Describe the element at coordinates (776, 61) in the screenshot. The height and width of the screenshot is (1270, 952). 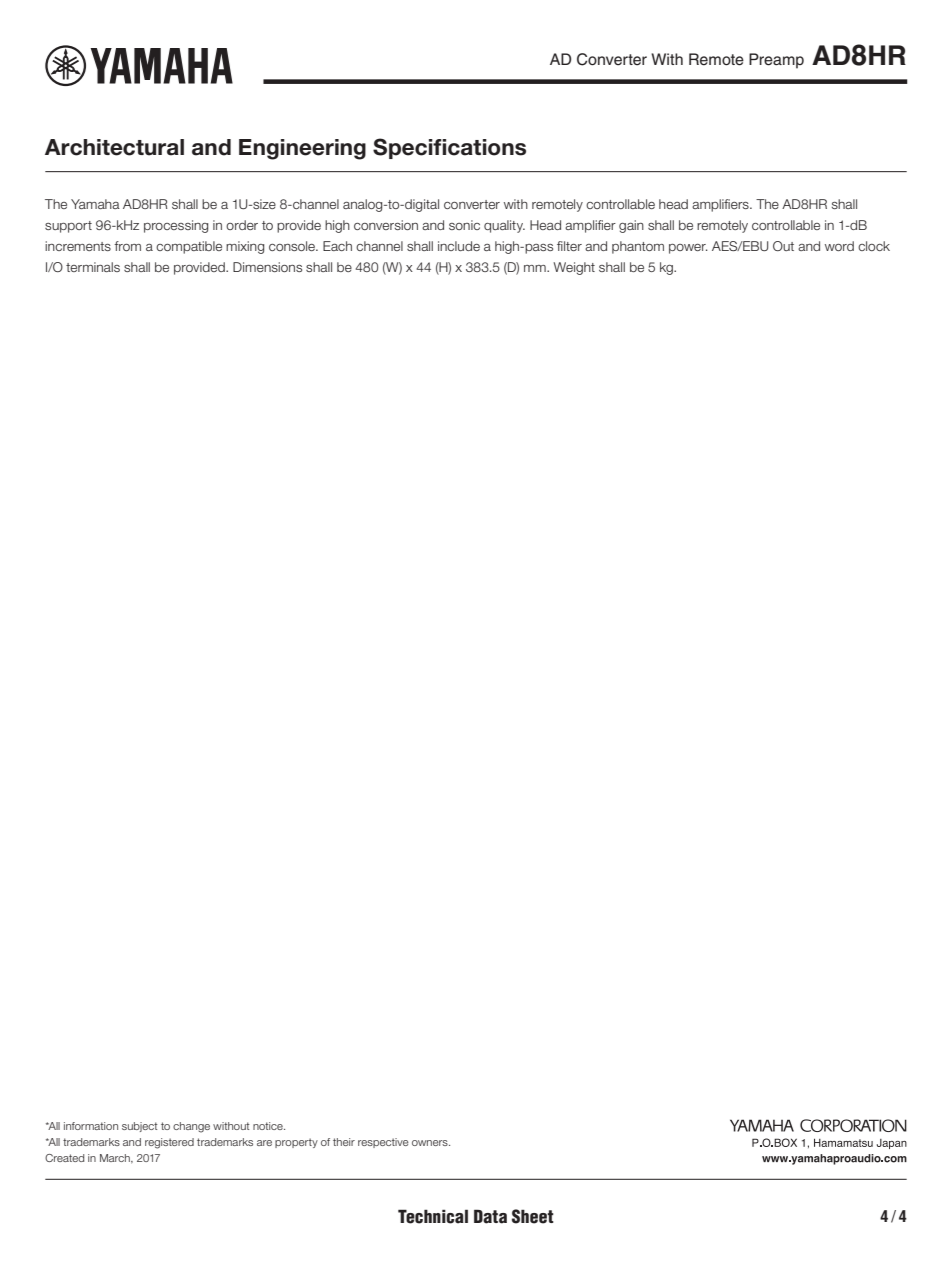
I see `Preamp` at that location.
